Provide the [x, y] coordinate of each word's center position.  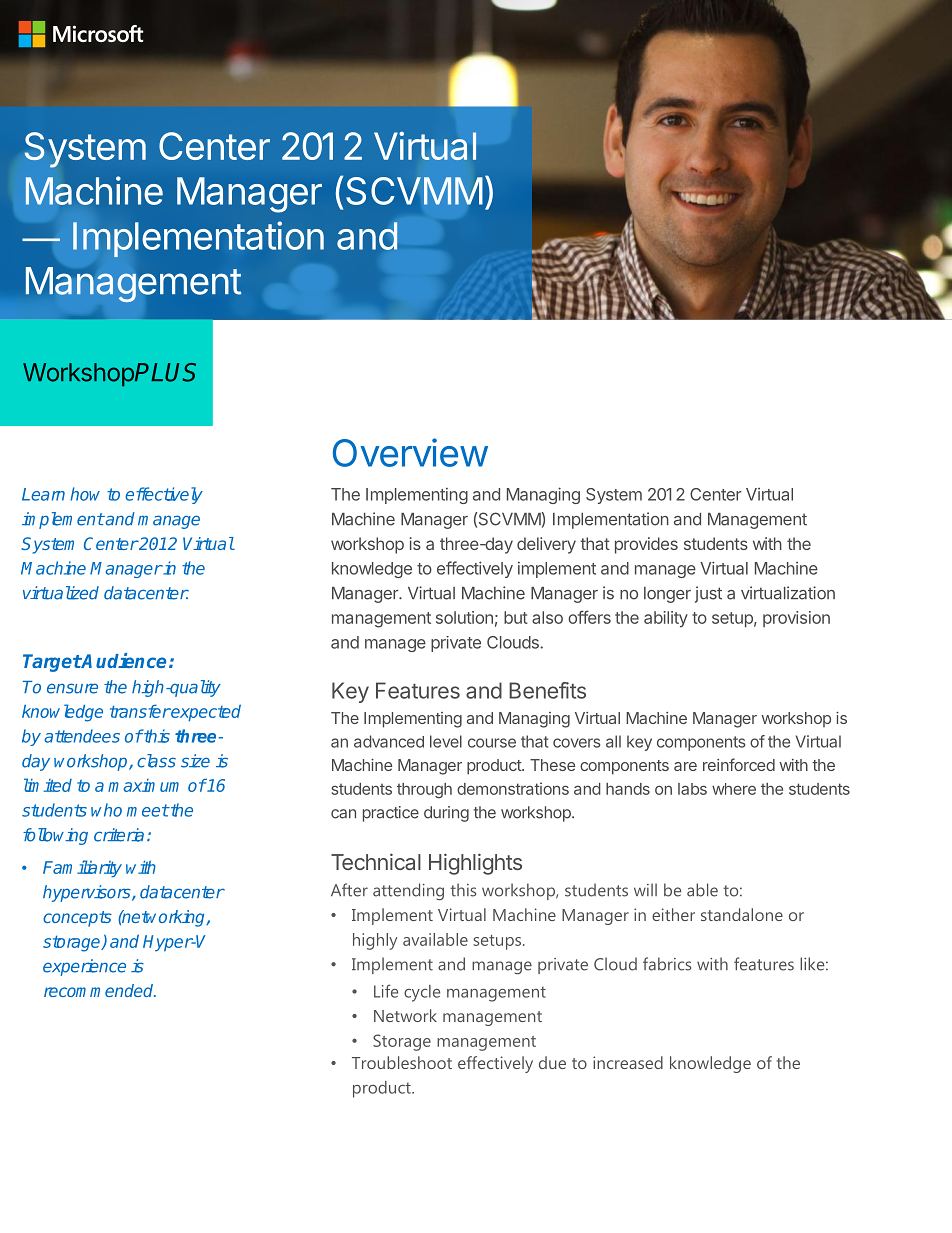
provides [646, 545]
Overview [410, 452]
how [85, 494]
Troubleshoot [402, 1062]
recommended [100, 990]
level [446, 741]
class [156, 761]
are [685, 766]
